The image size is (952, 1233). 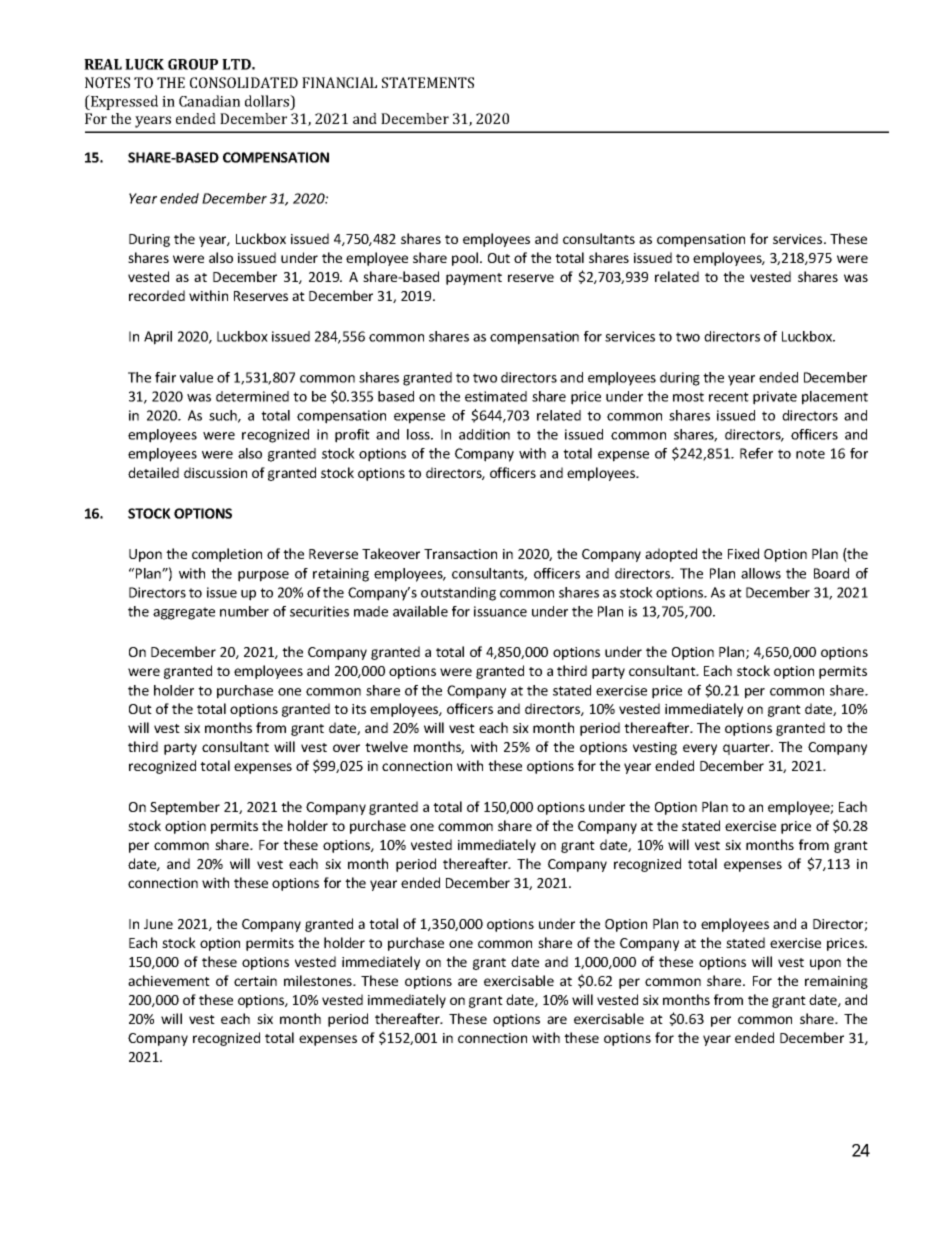 I want to click on remaining, so click(x=836, y=982).
